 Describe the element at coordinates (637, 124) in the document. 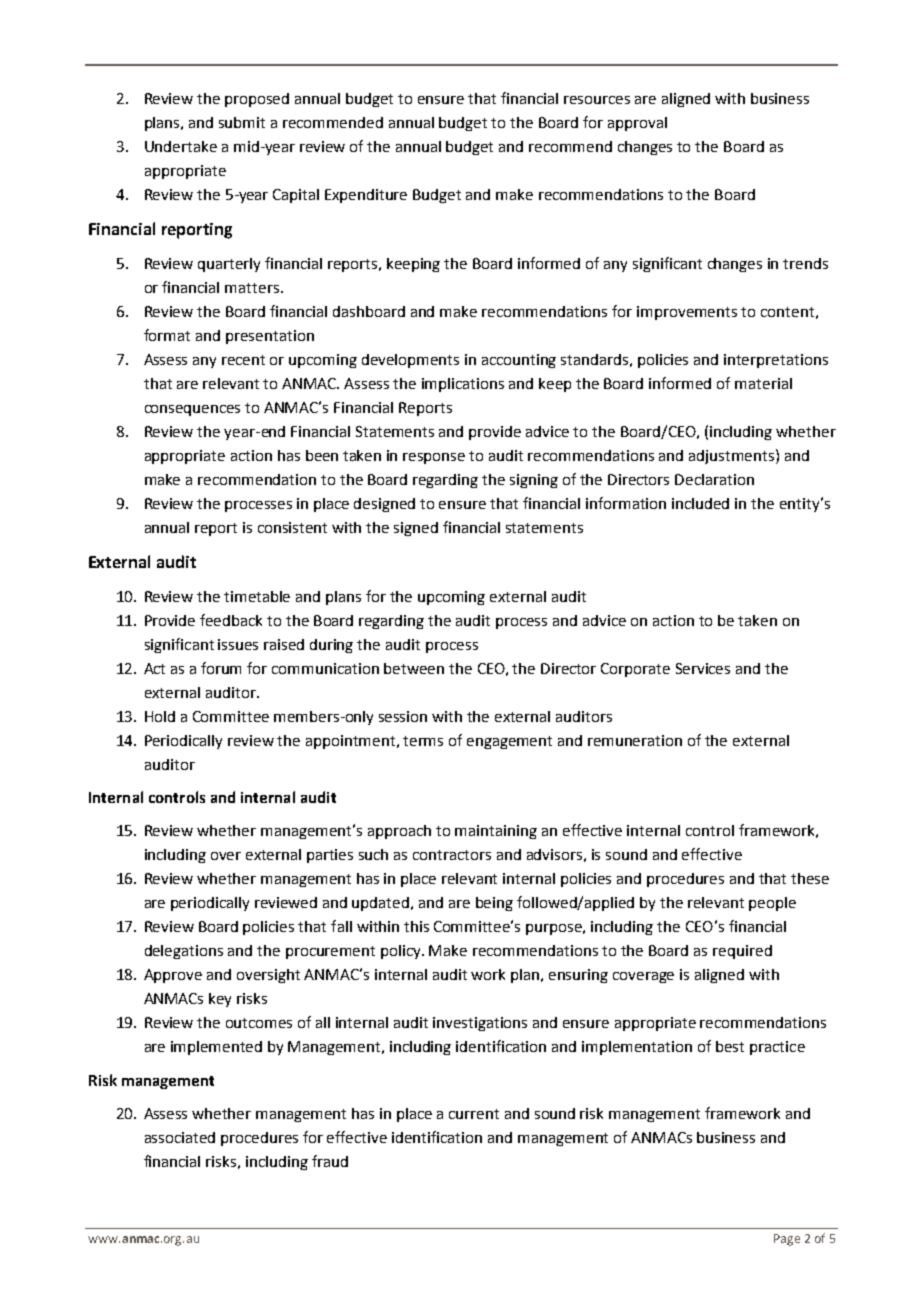

I see `approval` at that location.
